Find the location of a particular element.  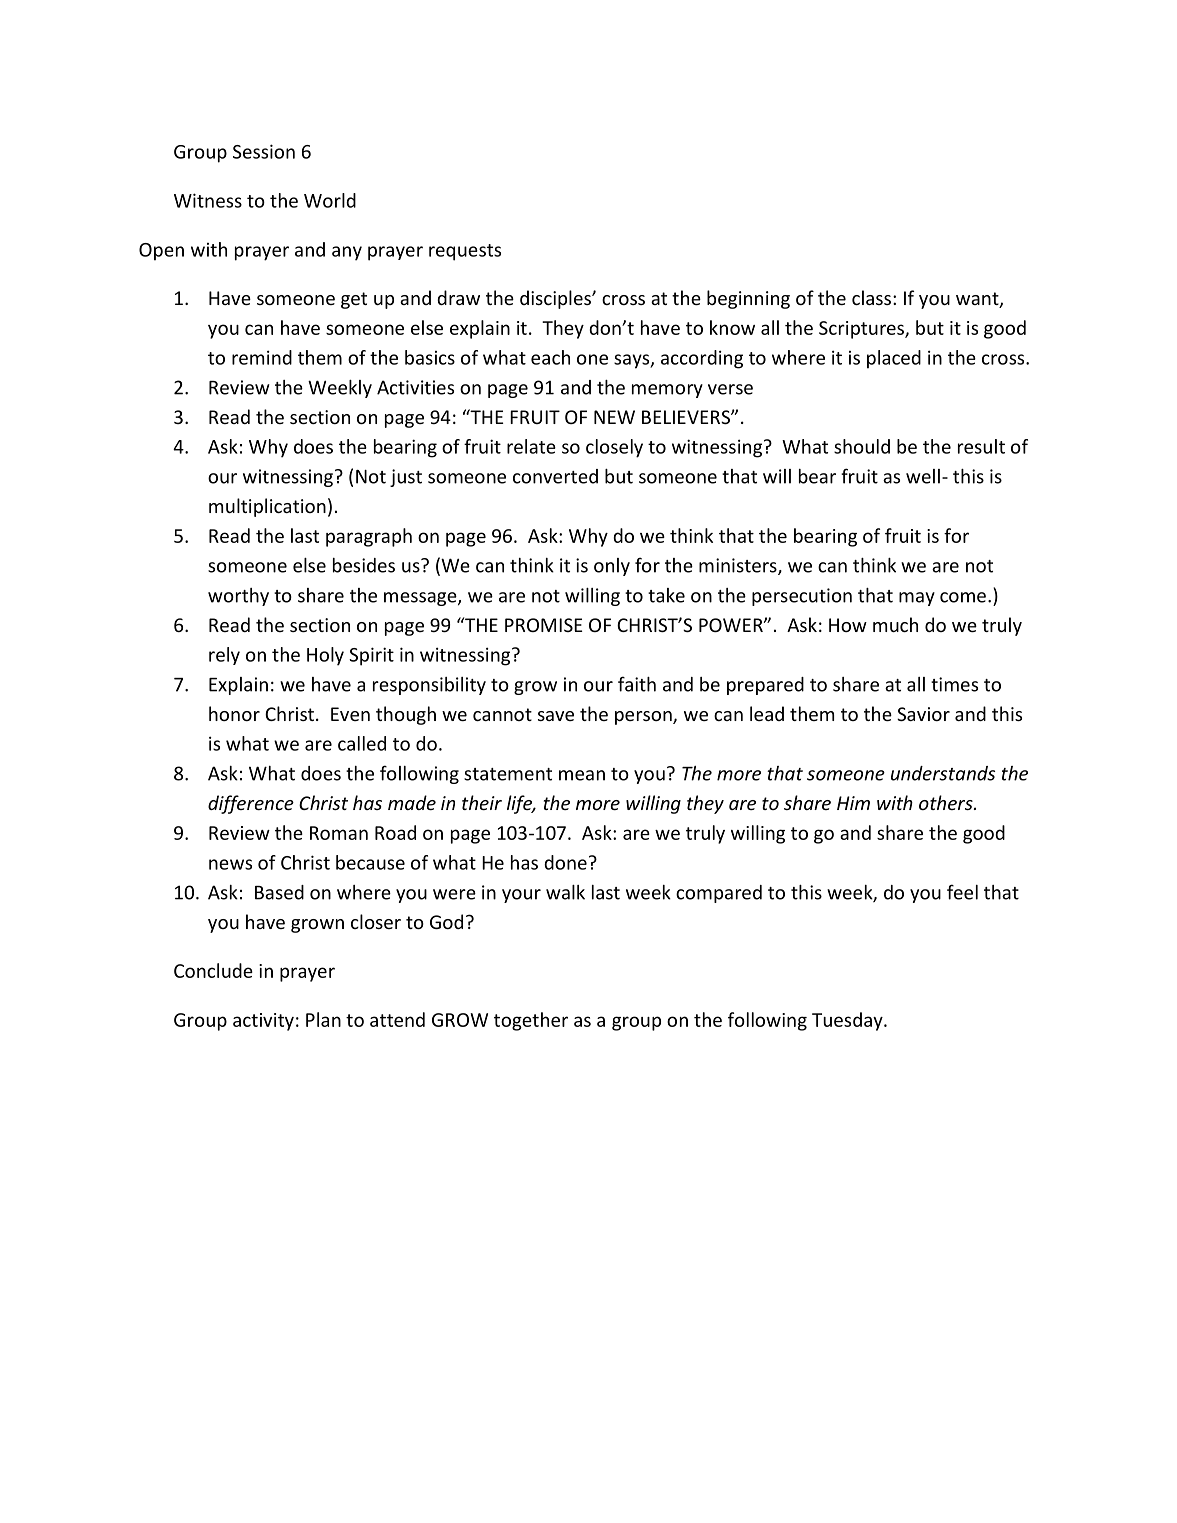

may is located at coordinates (917, 599).
